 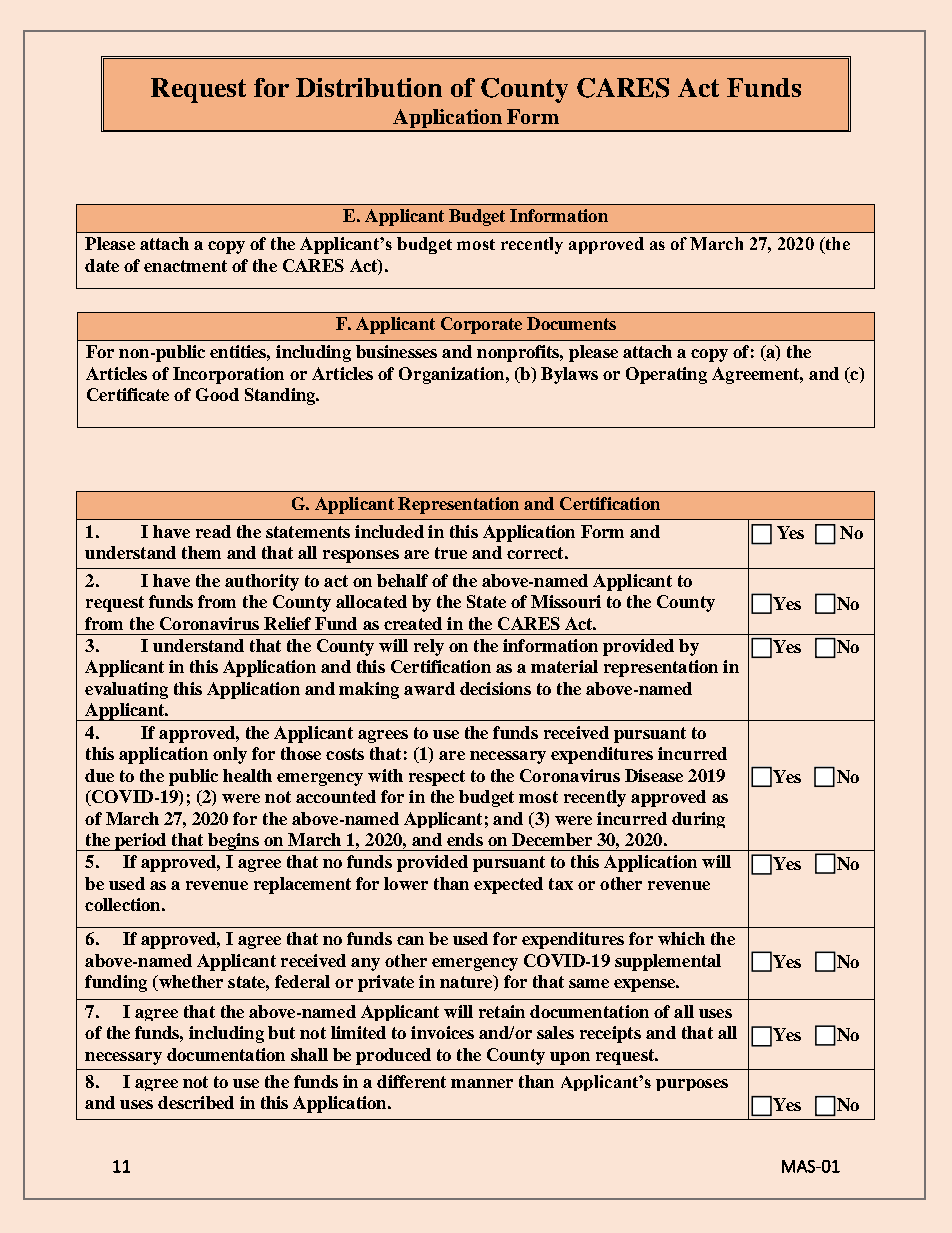 What do you see at coordinates (396, 351) in the screenshot?
I see `businesses` at bounding box center [396, 351].
